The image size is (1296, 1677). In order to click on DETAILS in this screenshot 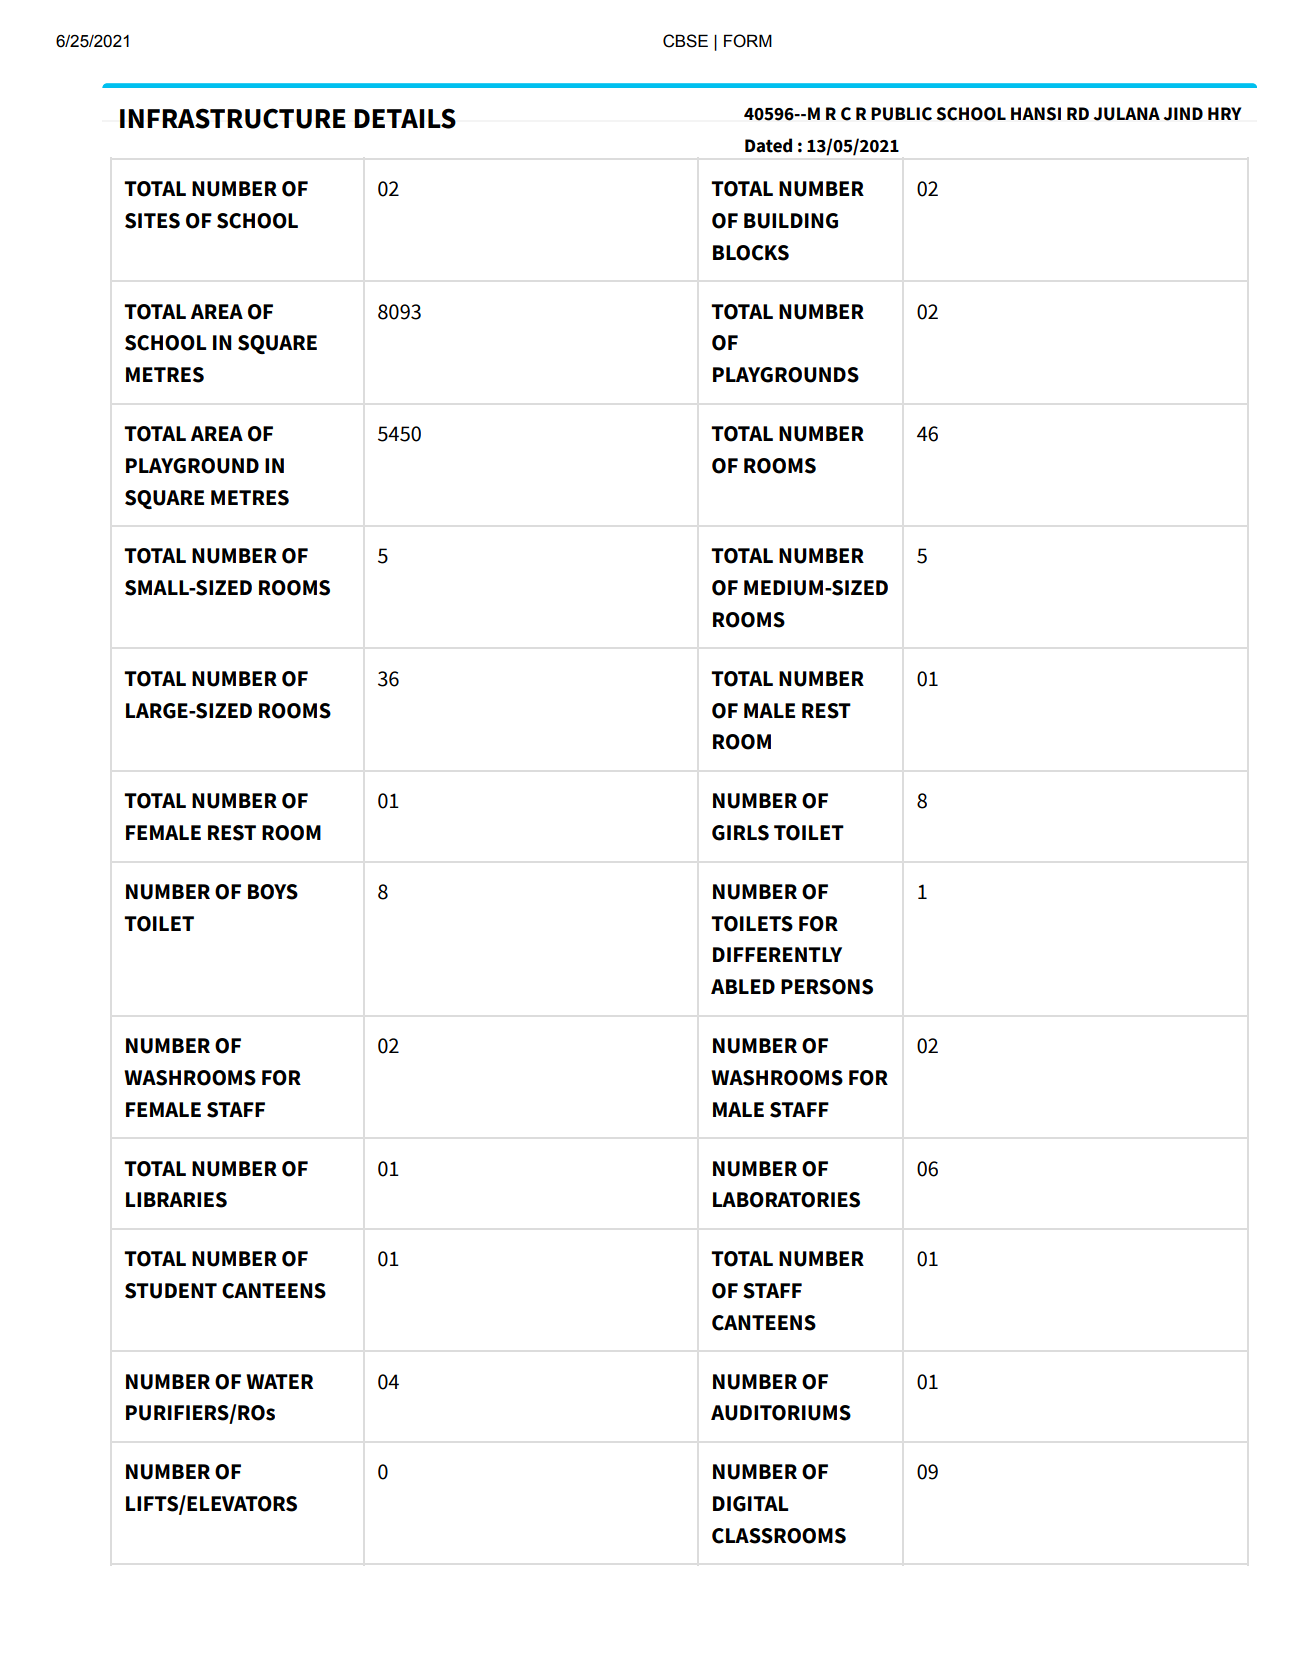, I will do `click(405, 118)`.
